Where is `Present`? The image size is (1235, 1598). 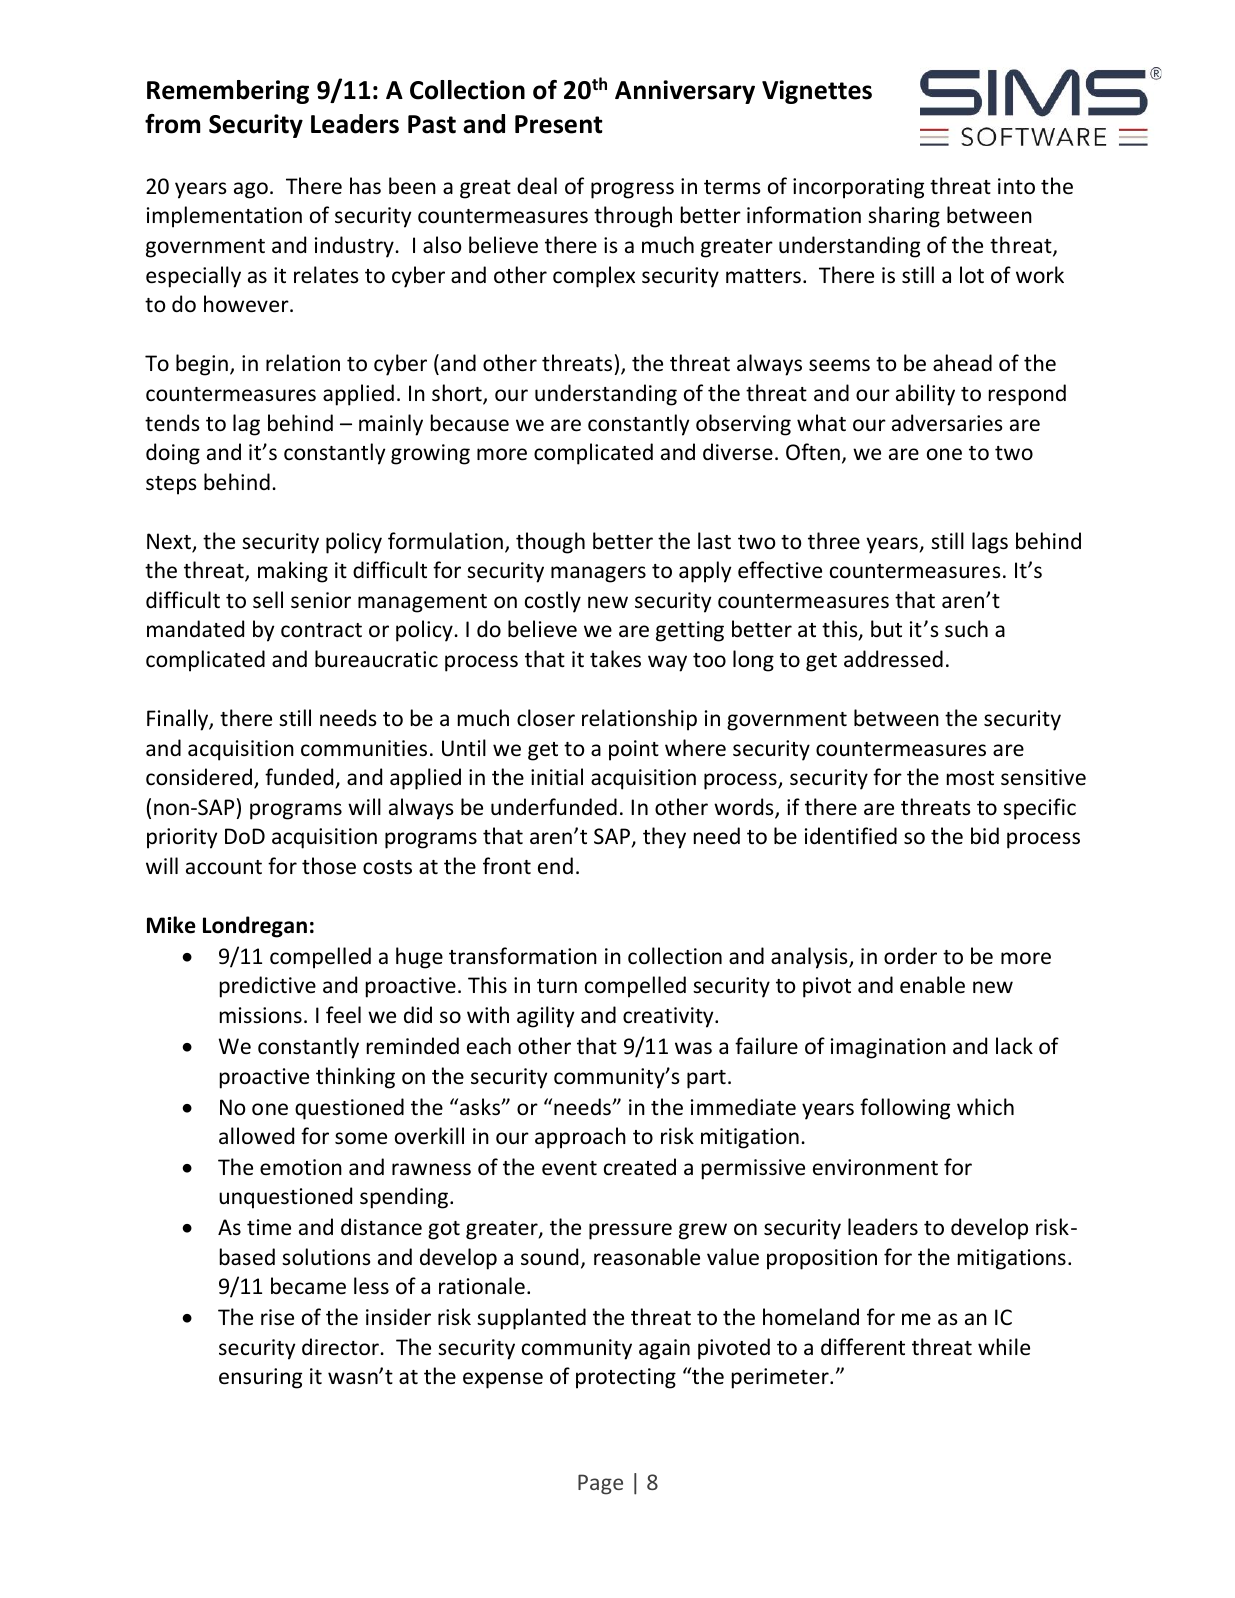 Present is located at coordinates (559, 124).
